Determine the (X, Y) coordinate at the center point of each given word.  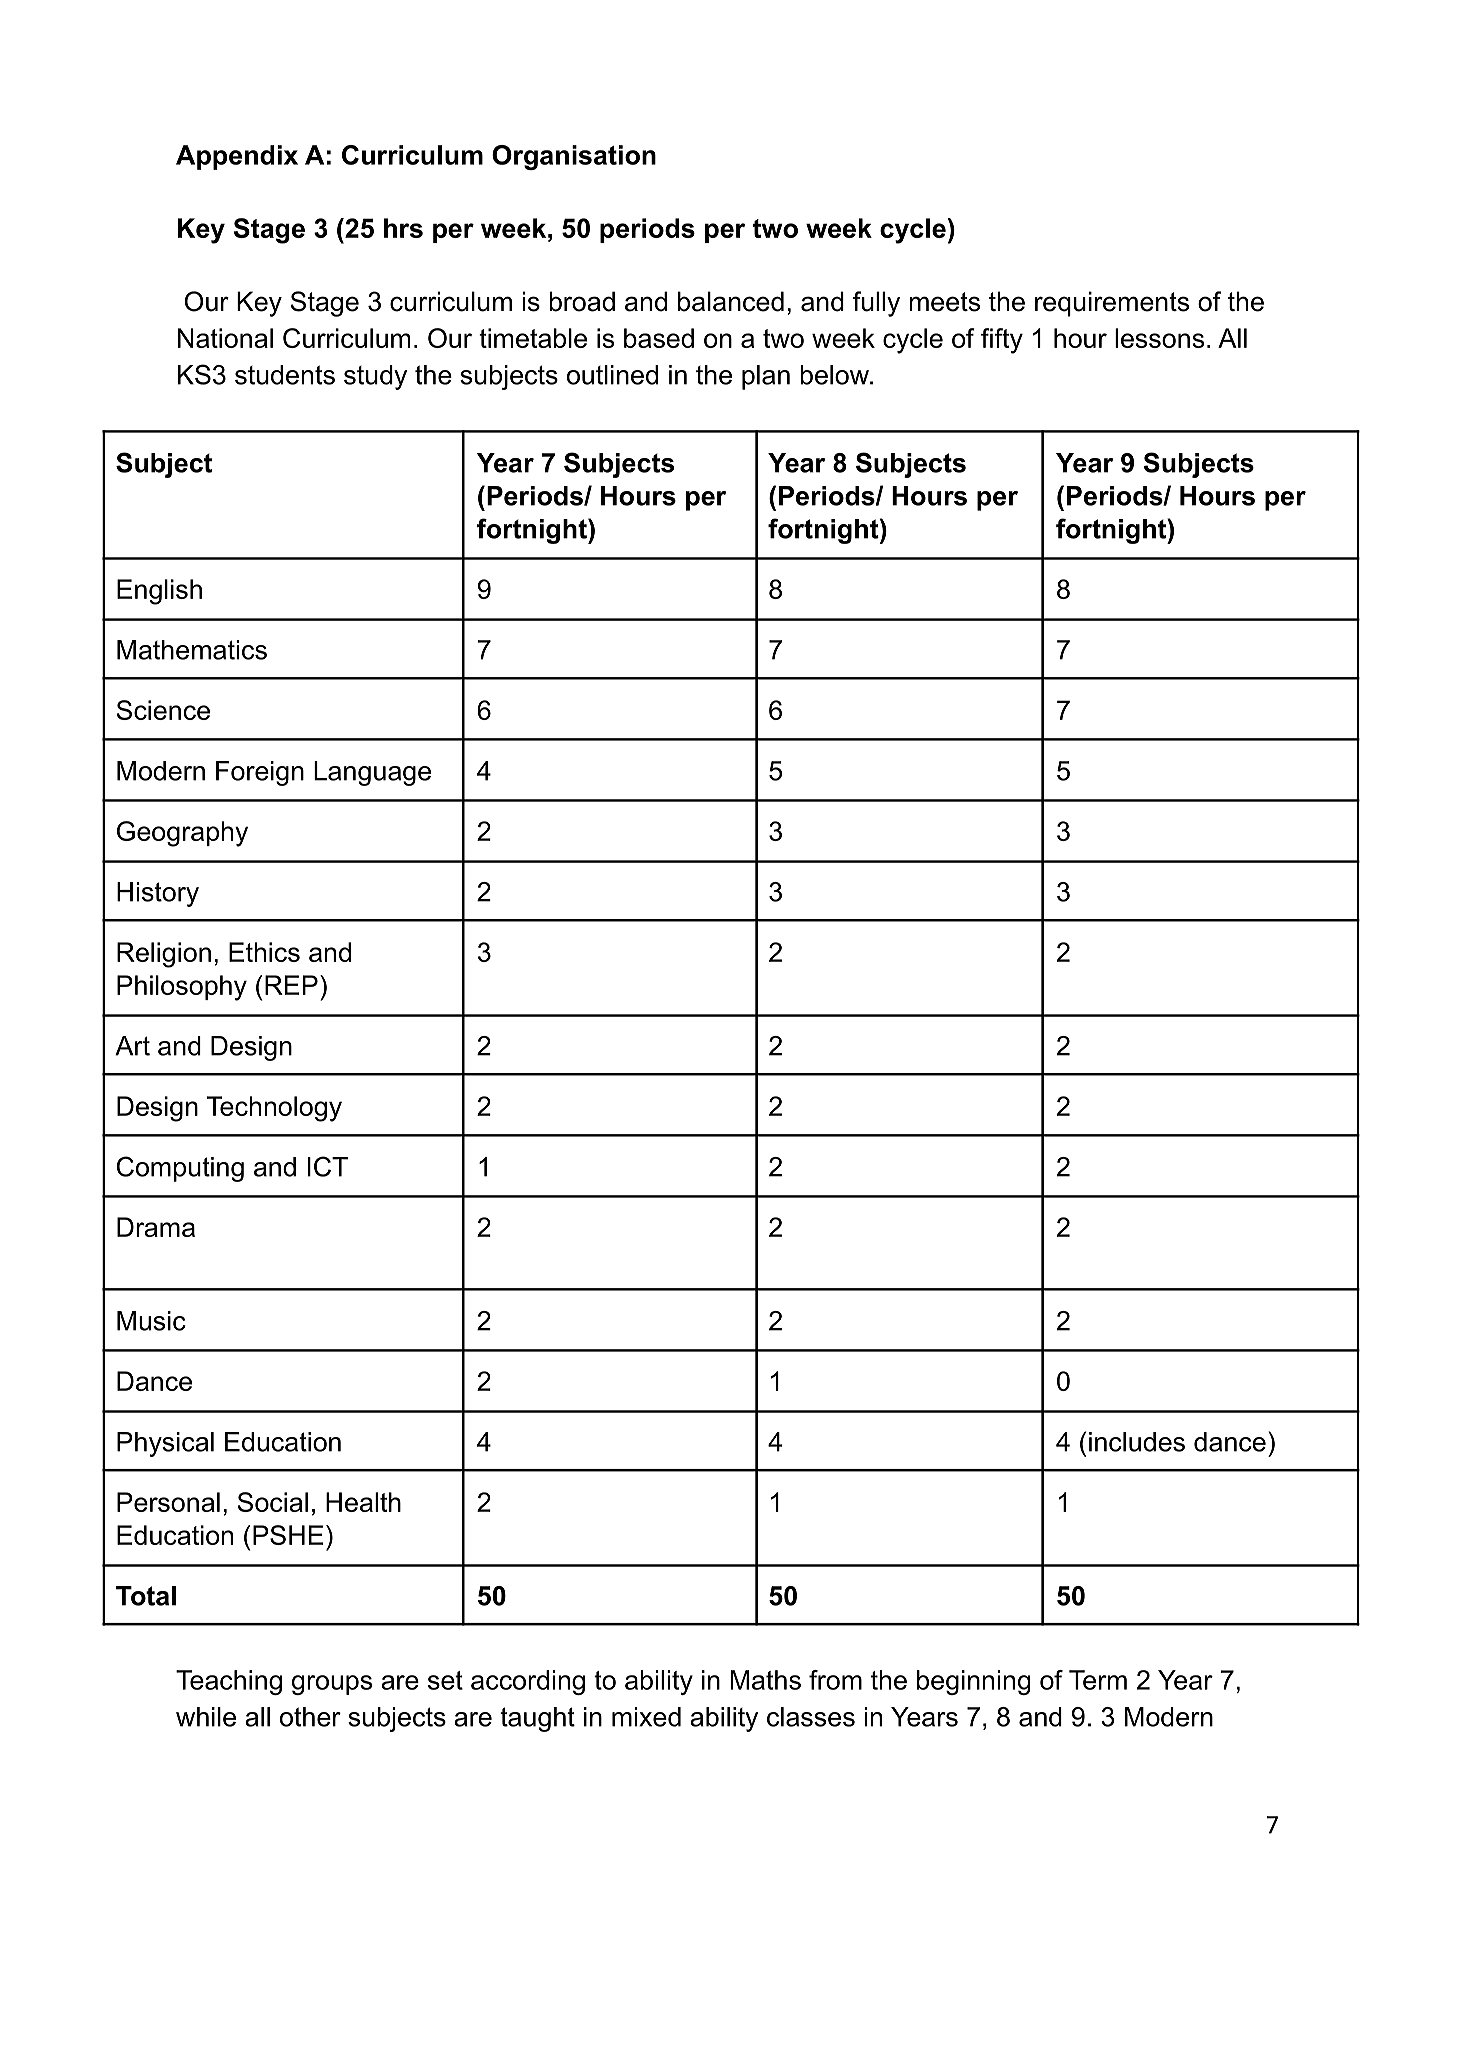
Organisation (574, 157)
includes (1137, 1442)
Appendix (237, 157)
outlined (612, 375)
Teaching (229, 1682)
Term (1098, 1680)
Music (151, 1321)
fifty (1002, 341)
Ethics (264, 952)
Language (372, 773)
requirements (1112, 304)
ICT (327, 1166)
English (159, 592)
